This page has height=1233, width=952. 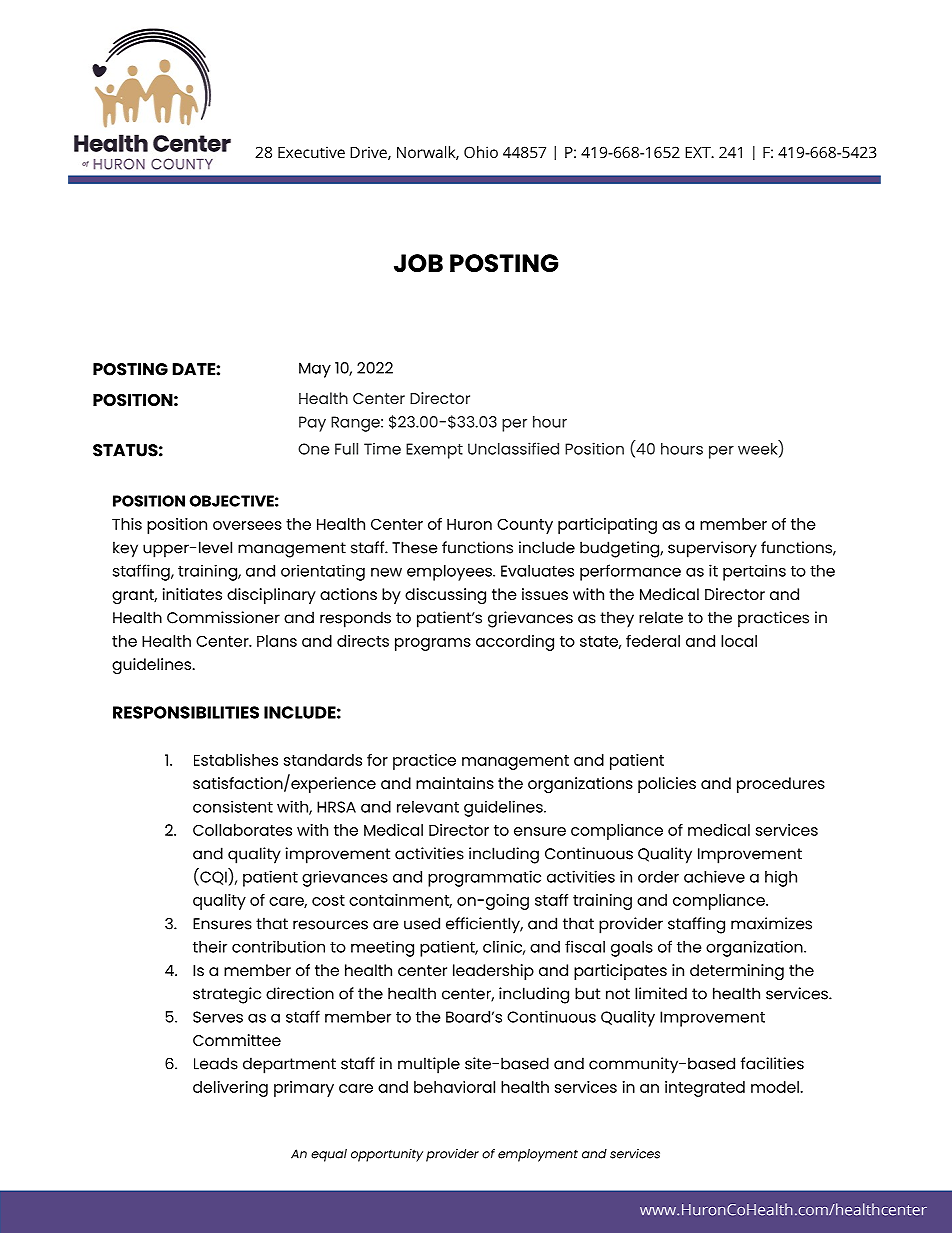 I want to click on Establishes, so click(x=236, y=760).
